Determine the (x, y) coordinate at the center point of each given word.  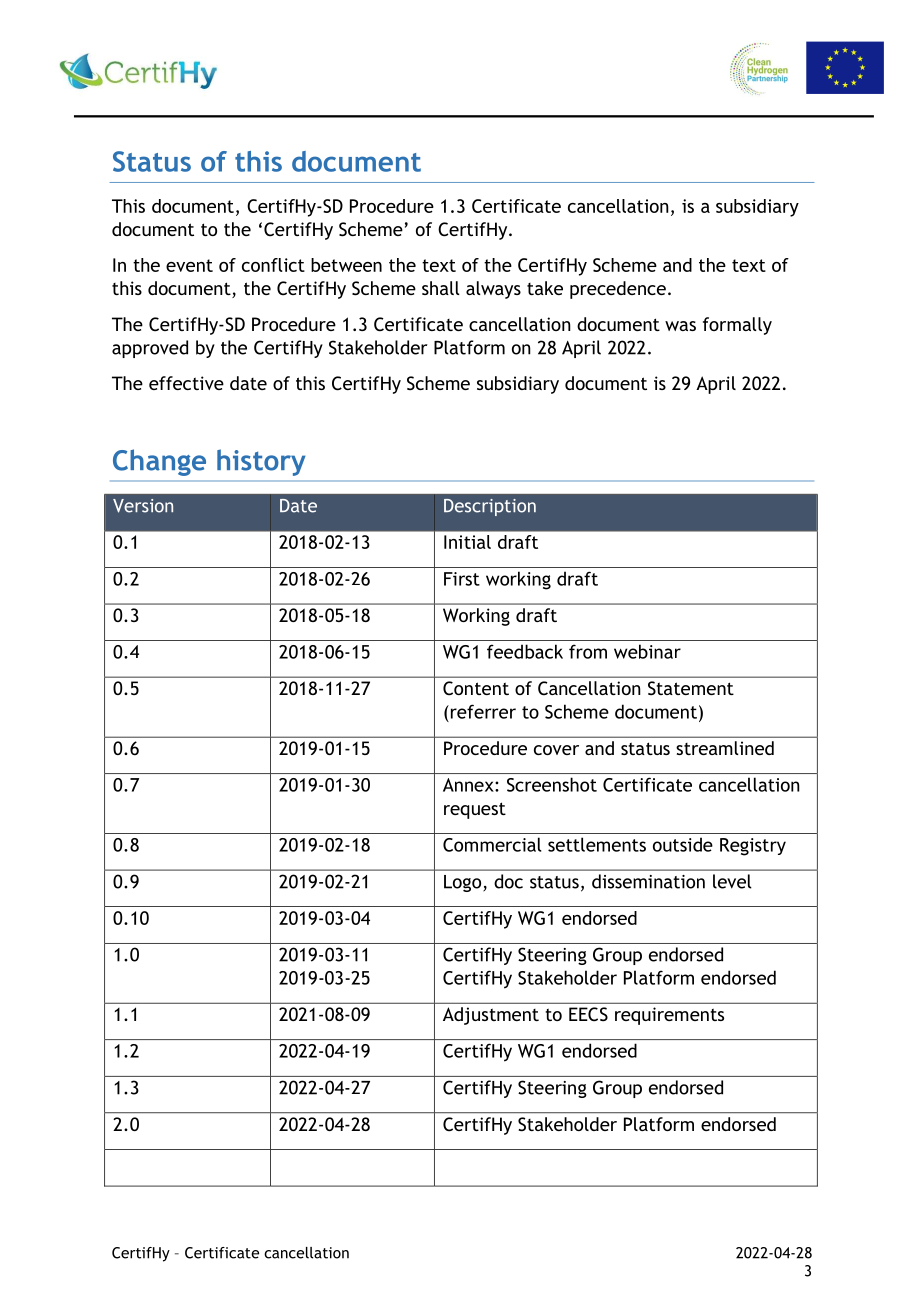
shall (441, 288)
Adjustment (491, 1016)
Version (143, 506)
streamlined (725, 748)
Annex (469, 785)
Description (490, 507)
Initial (467, 542)
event (189, 265)
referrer (482, 711)
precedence (618, 290)
